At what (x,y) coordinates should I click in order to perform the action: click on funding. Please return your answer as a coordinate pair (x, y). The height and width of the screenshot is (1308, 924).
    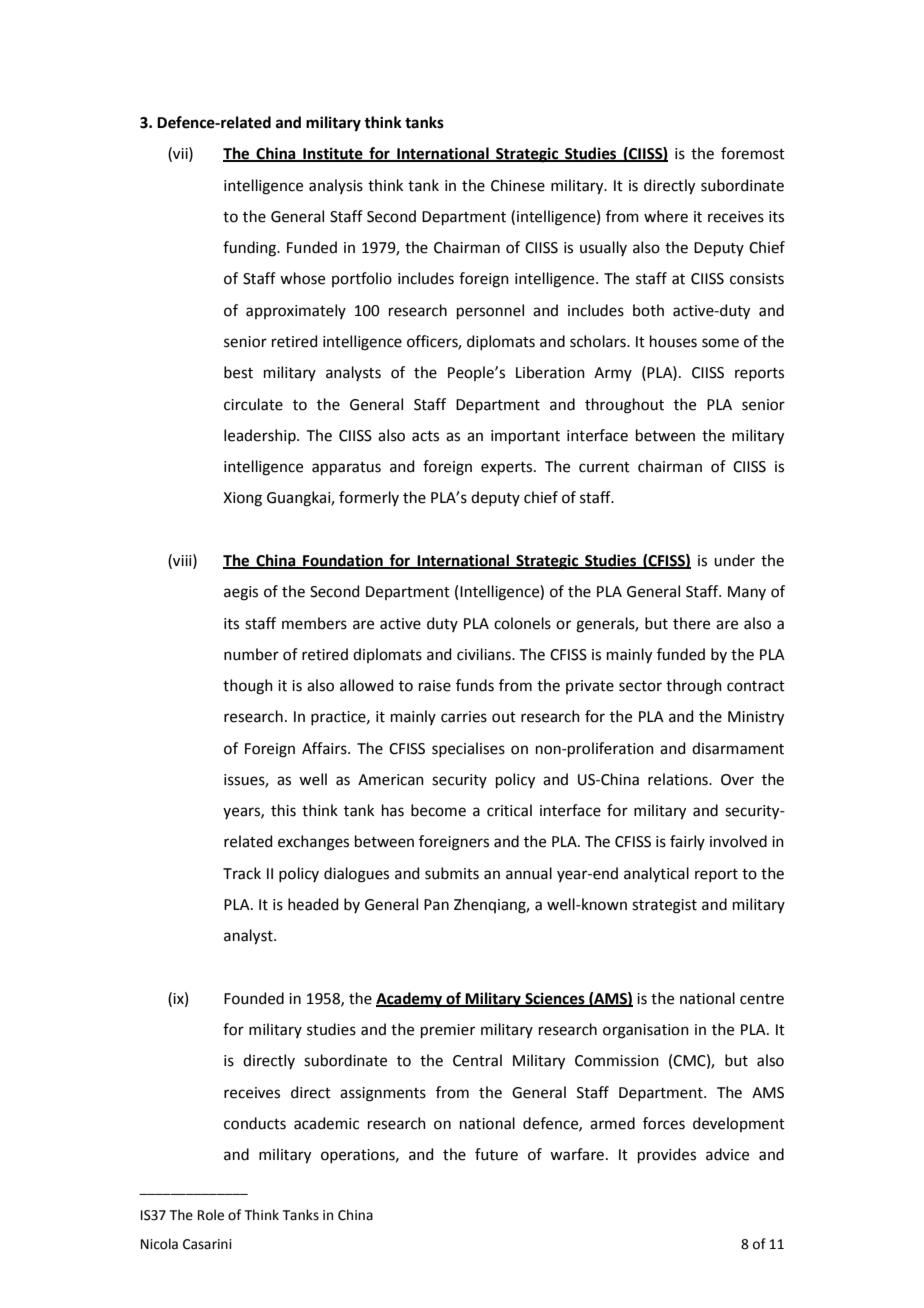
    Looking at the image, I should click on (251, 249).
